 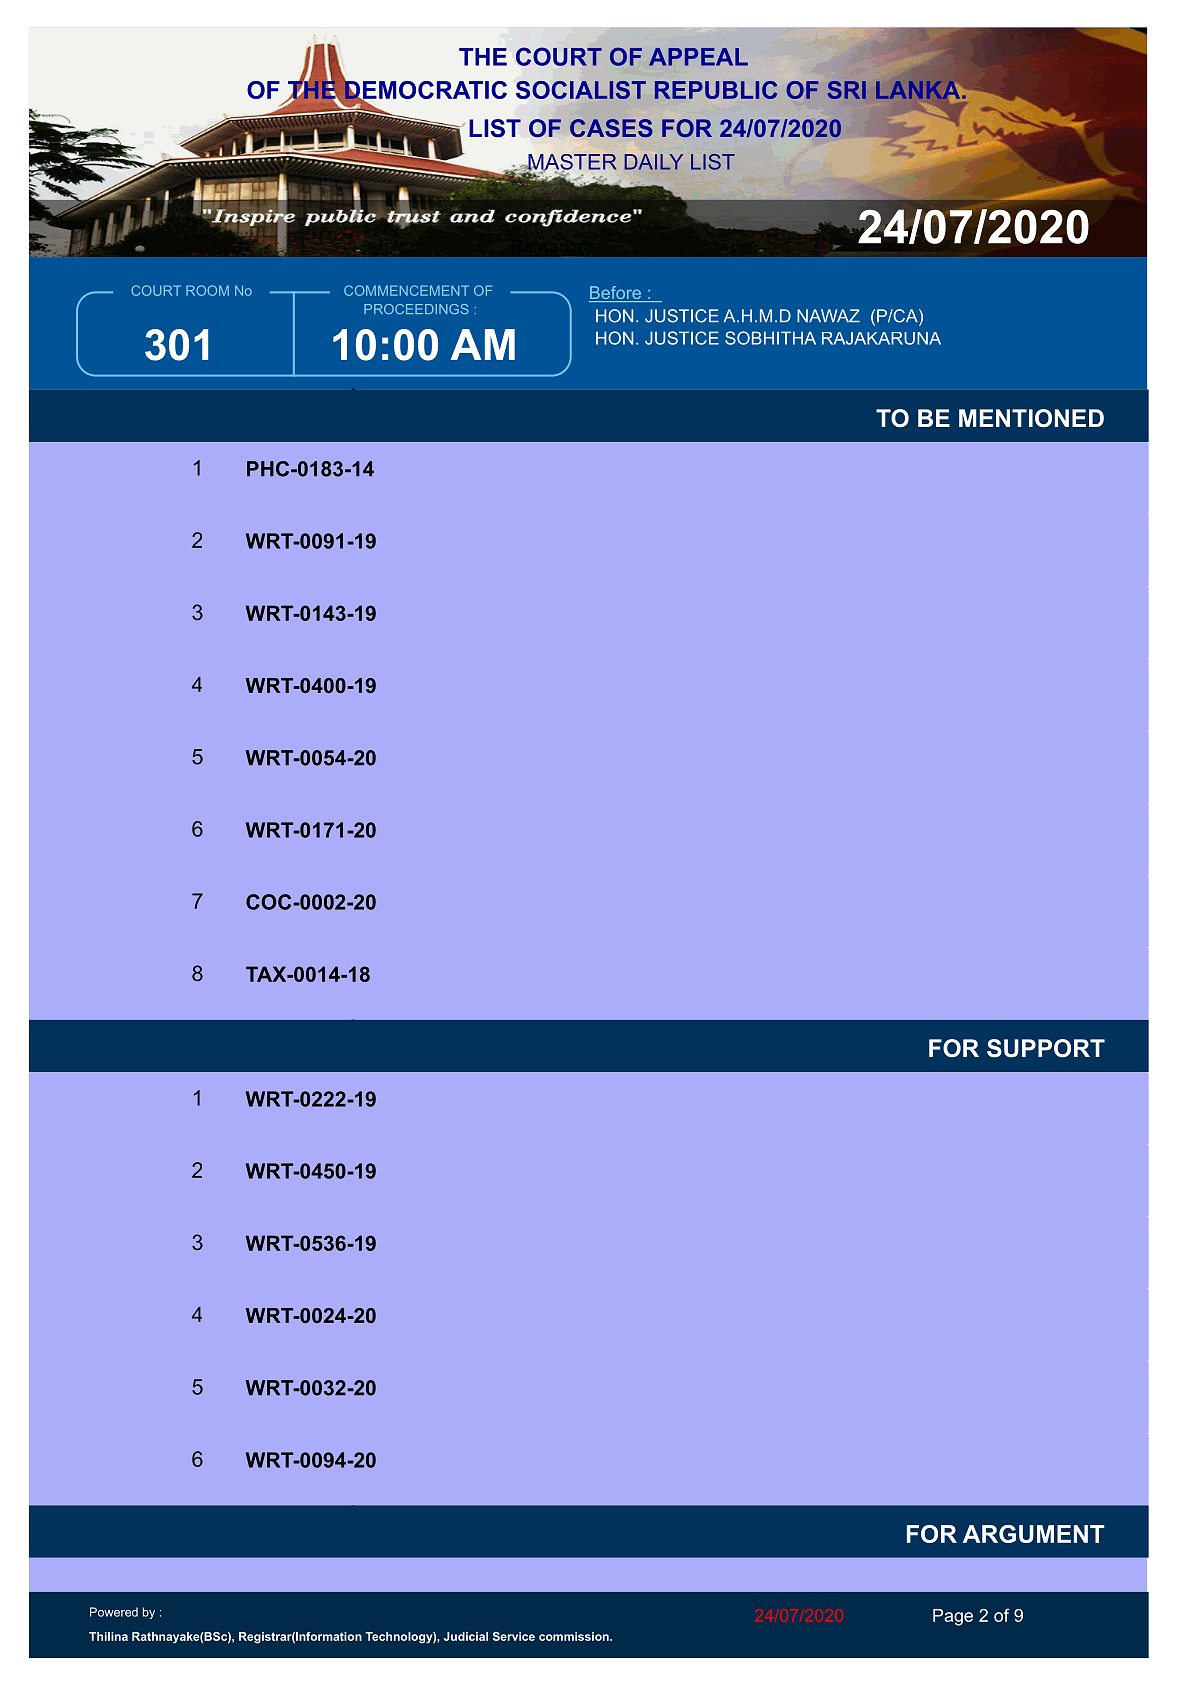 I want to click on DAILY, so click(x=654, y=162).
